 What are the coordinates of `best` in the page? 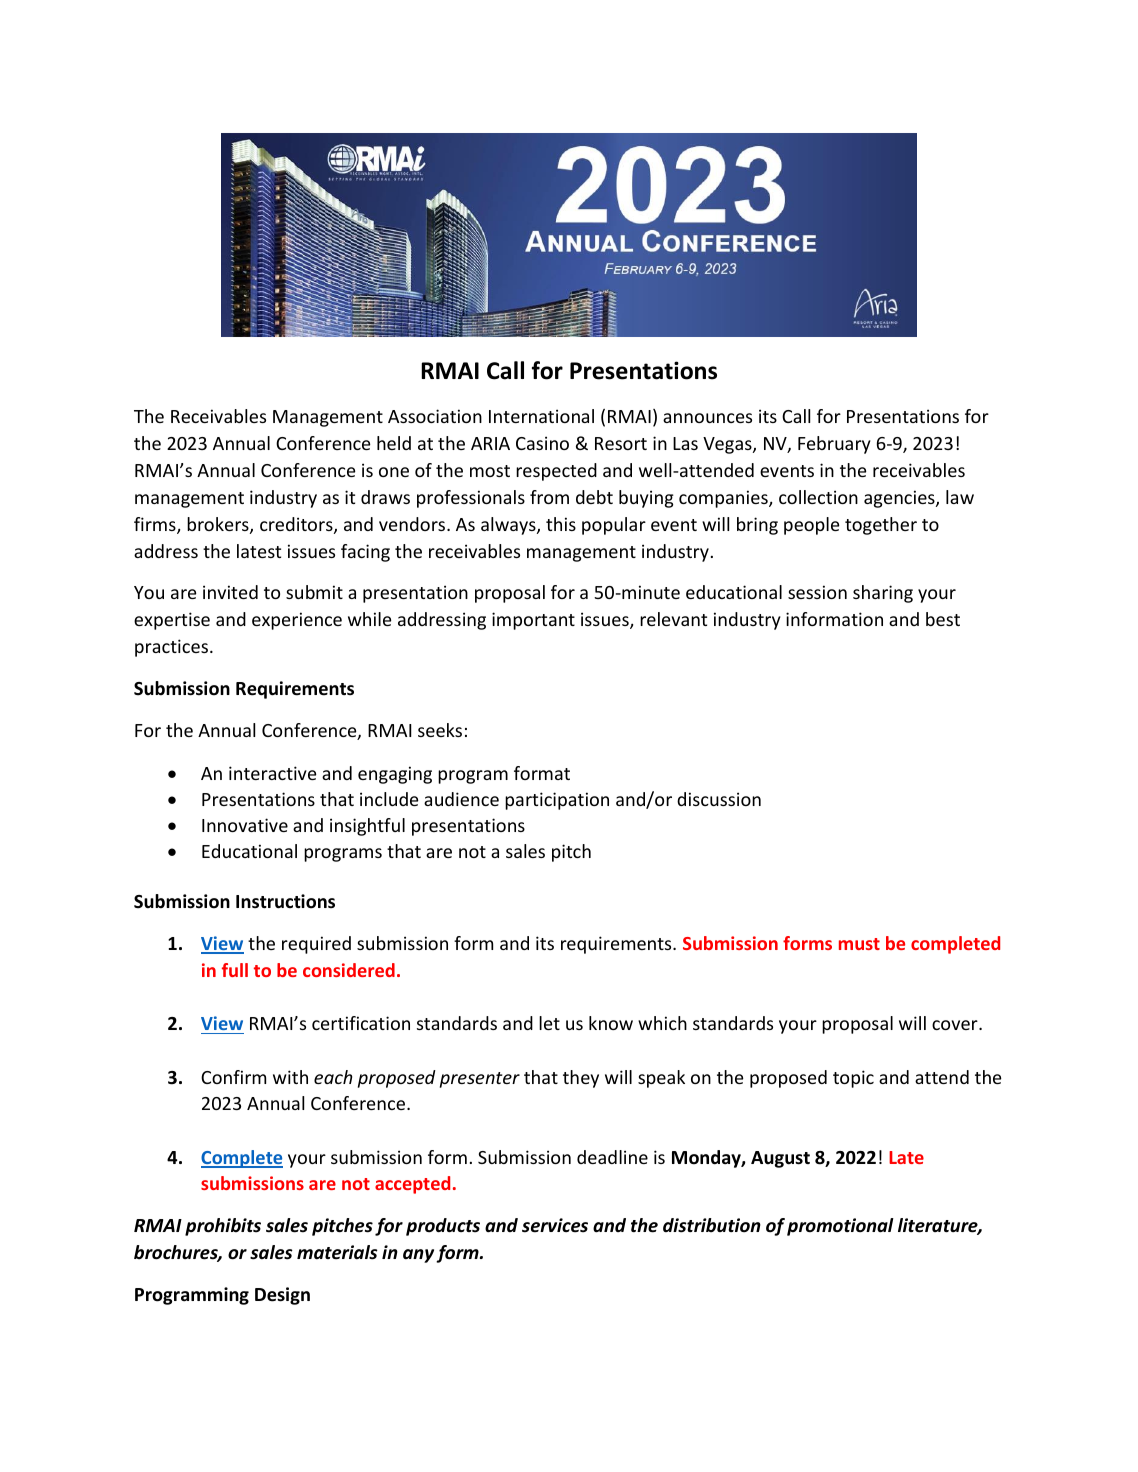 It's located at (943, 619).
